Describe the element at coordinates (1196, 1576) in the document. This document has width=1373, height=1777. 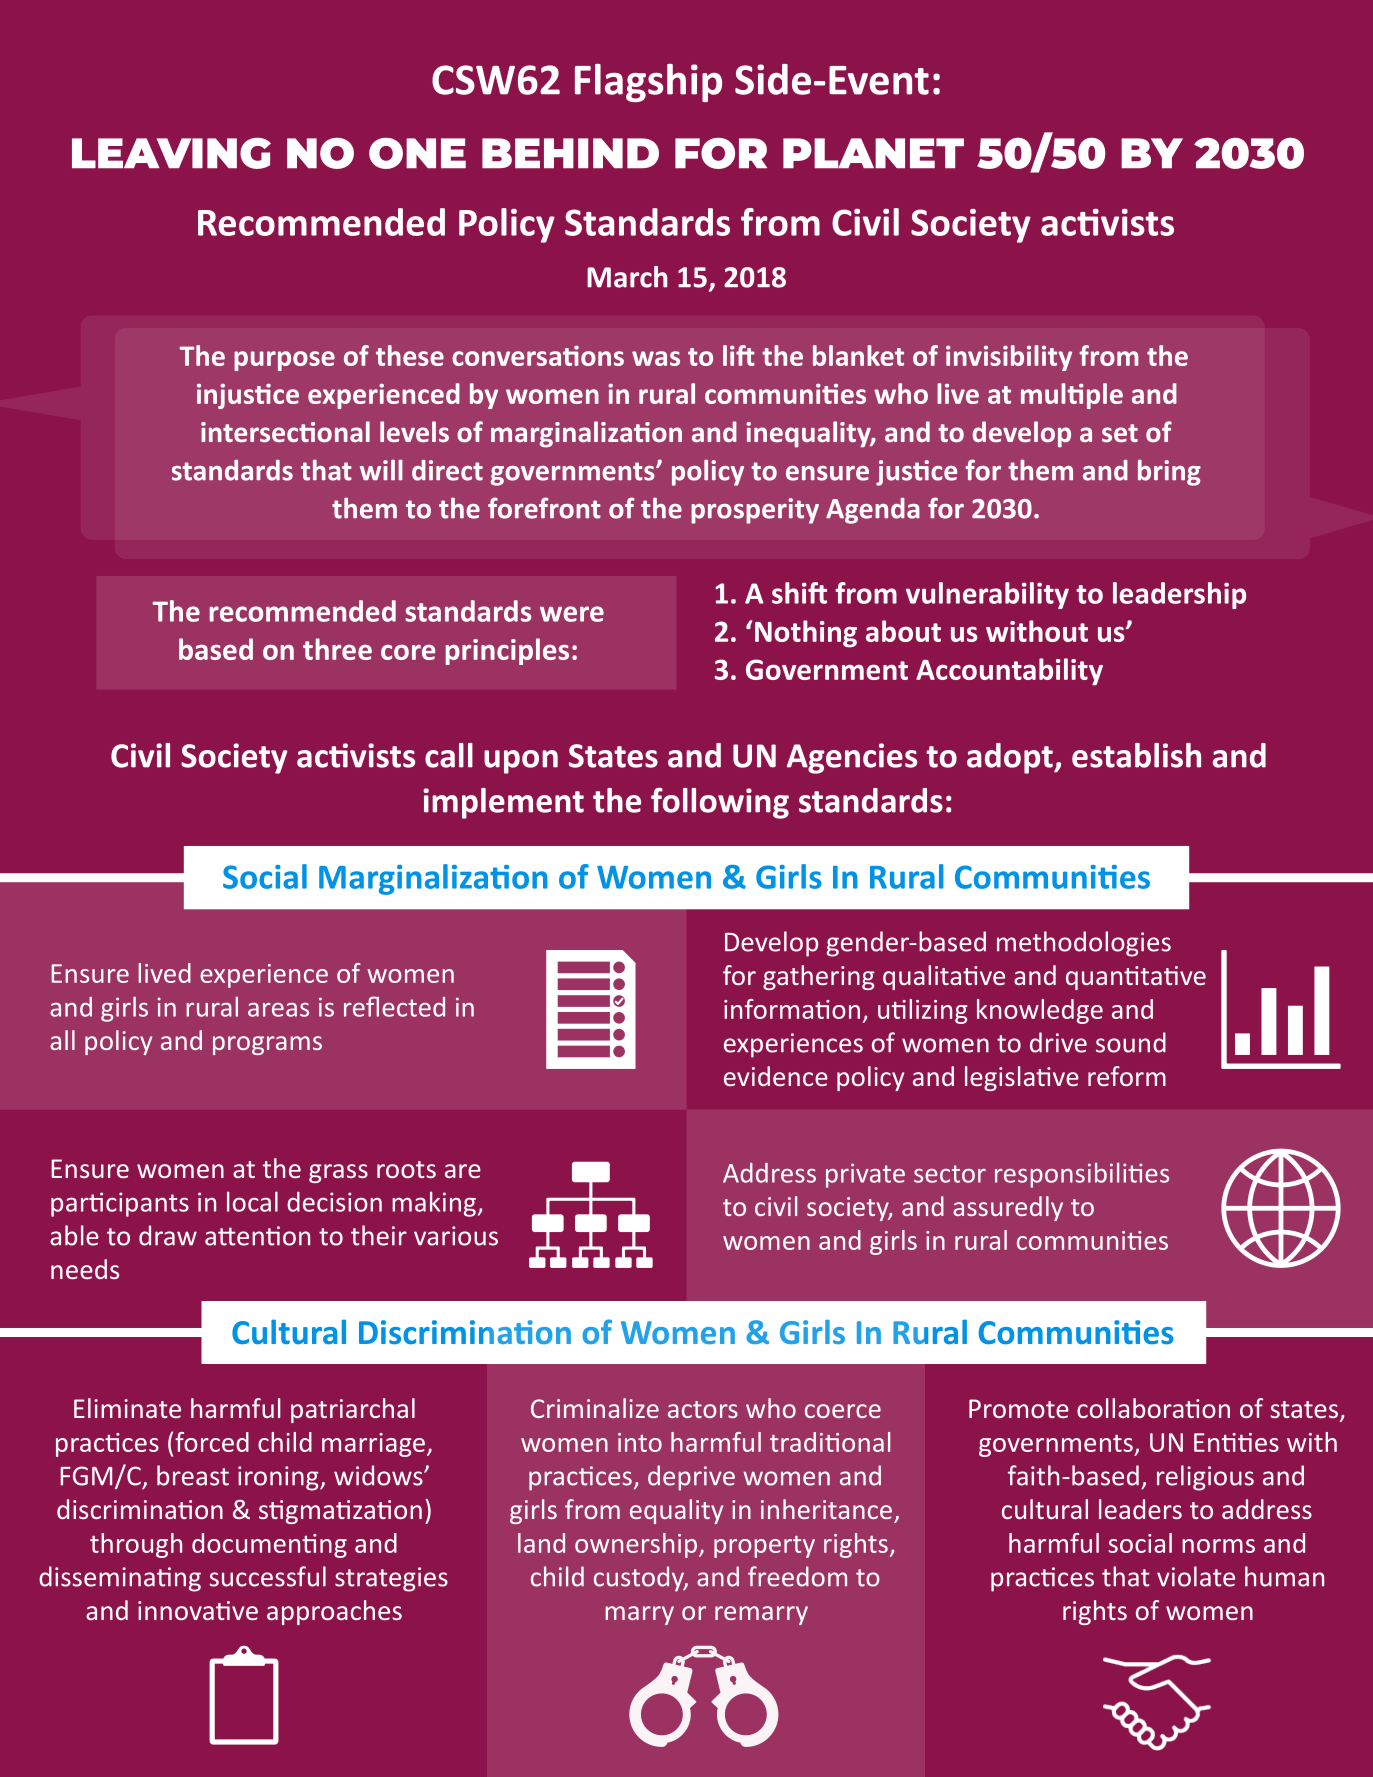
I see `violate` at that location.
